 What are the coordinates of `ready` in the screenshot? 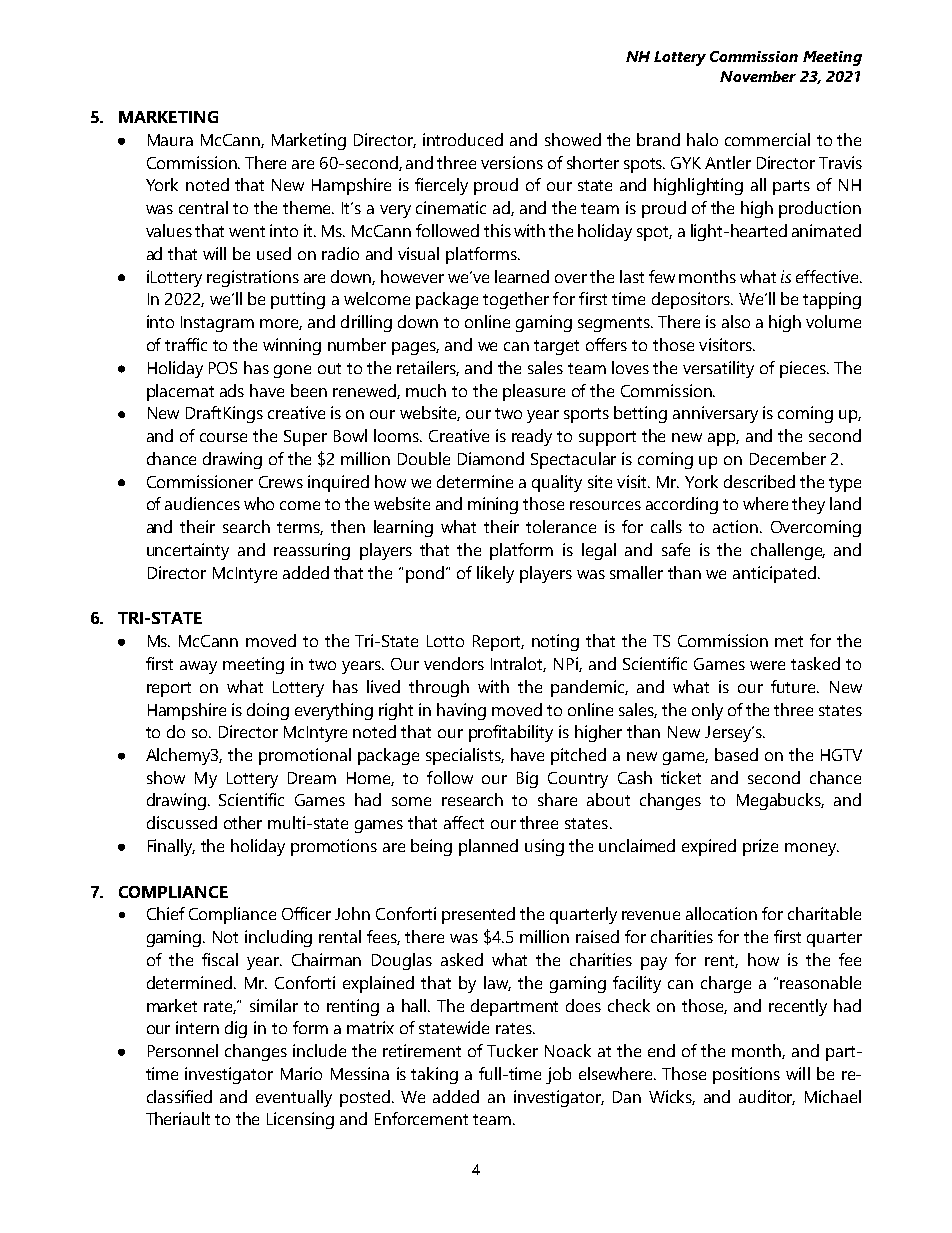 It's located at (532, 437).
